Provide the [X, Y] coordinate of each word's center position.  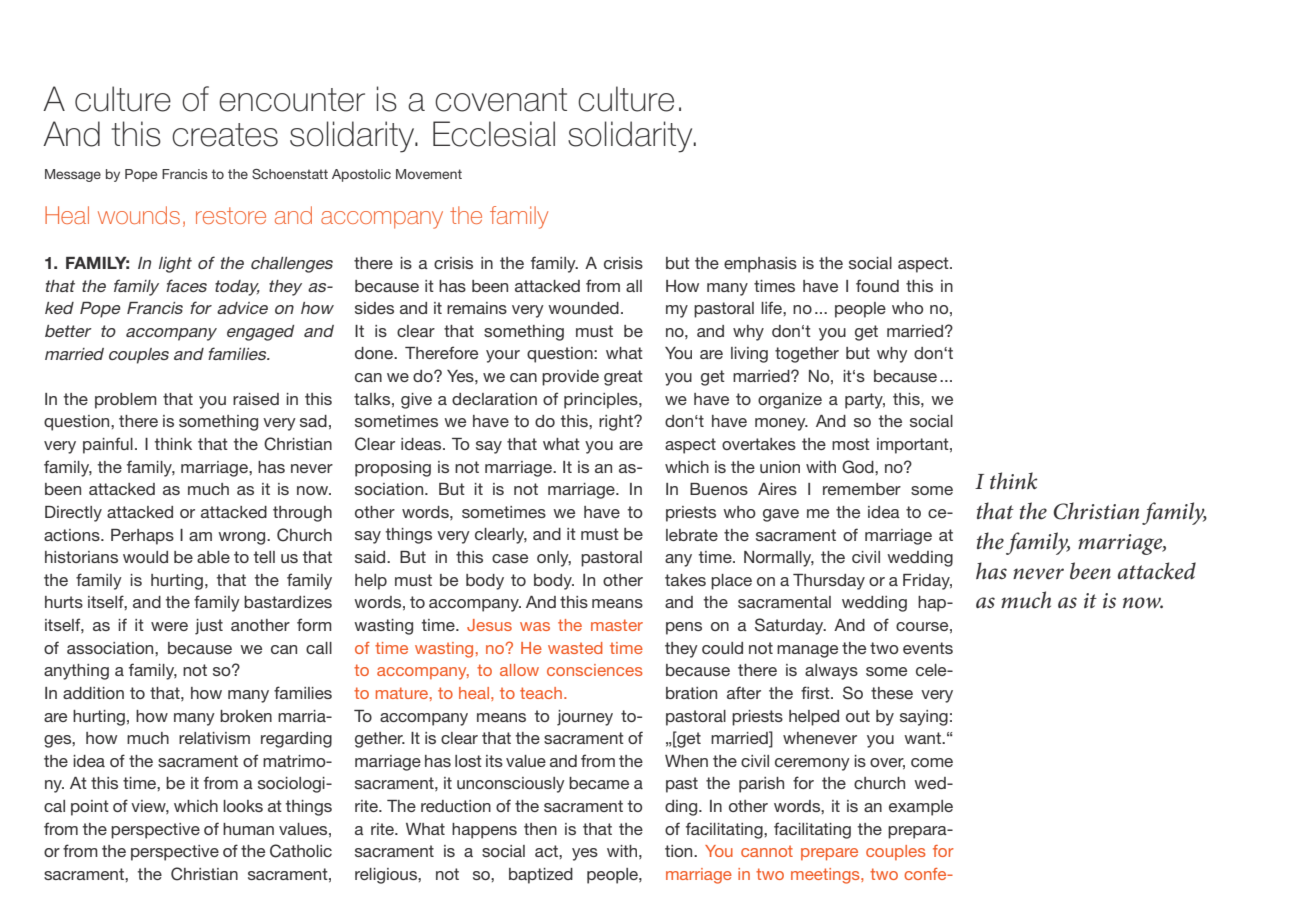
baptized [541, 876]
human [248, 829]
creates [225, 135]
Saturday [790, 626]
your [503, 356]
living [749, 355]
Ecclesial [494, 134]
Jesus [489, 625]
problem [126, 401]
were [169, 626]
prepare [829, 854]
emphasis [760, 265]
